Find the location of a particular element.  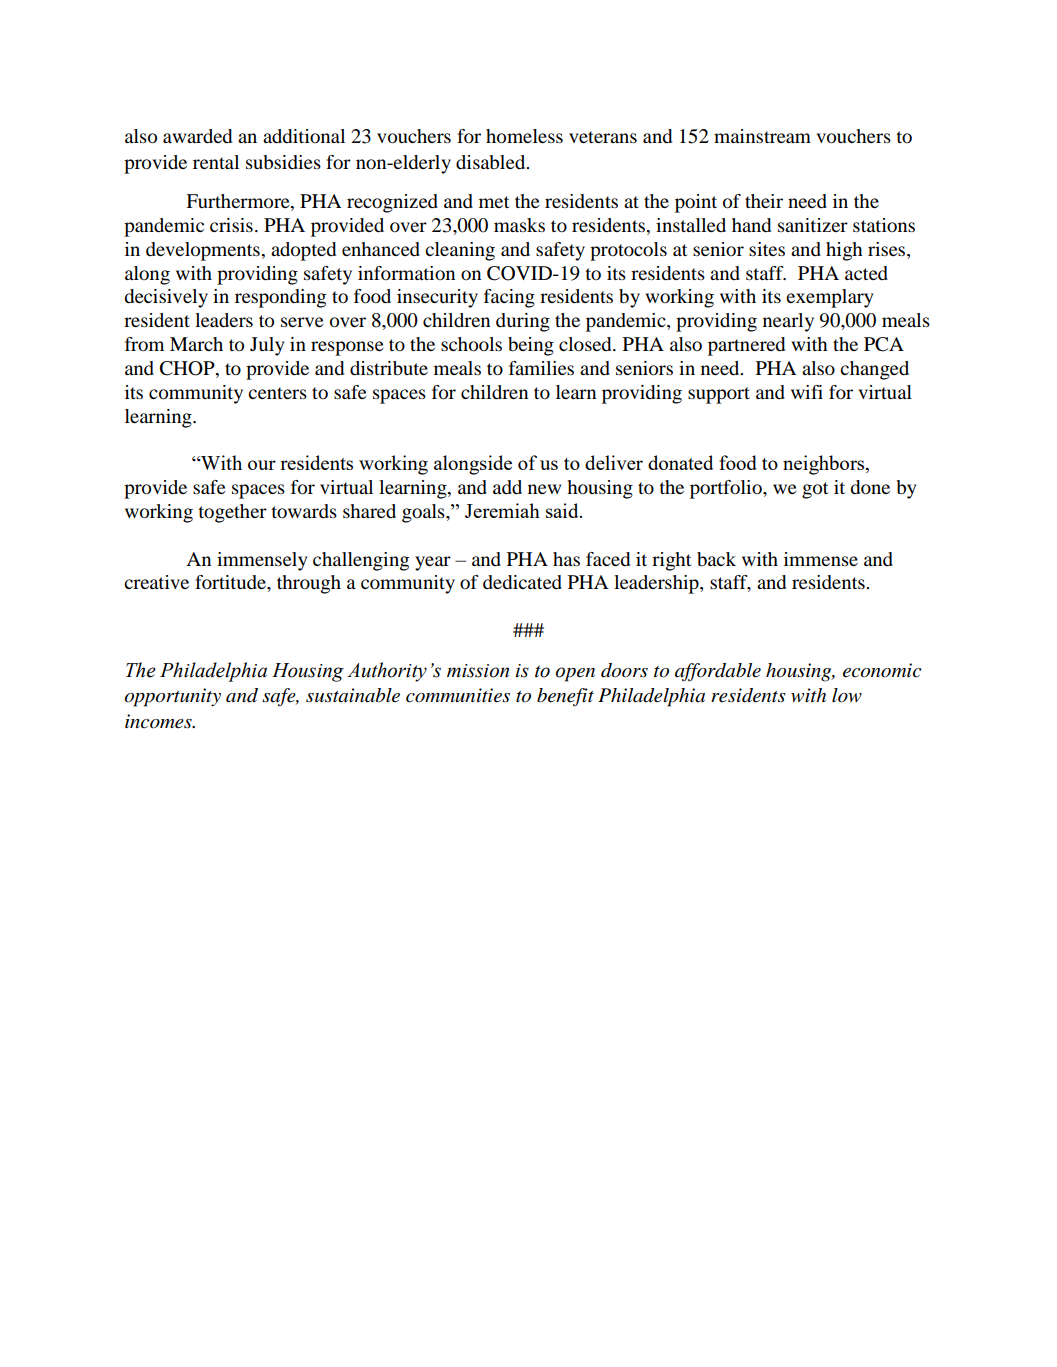

mainstream is located at coordinates (762, 136).
